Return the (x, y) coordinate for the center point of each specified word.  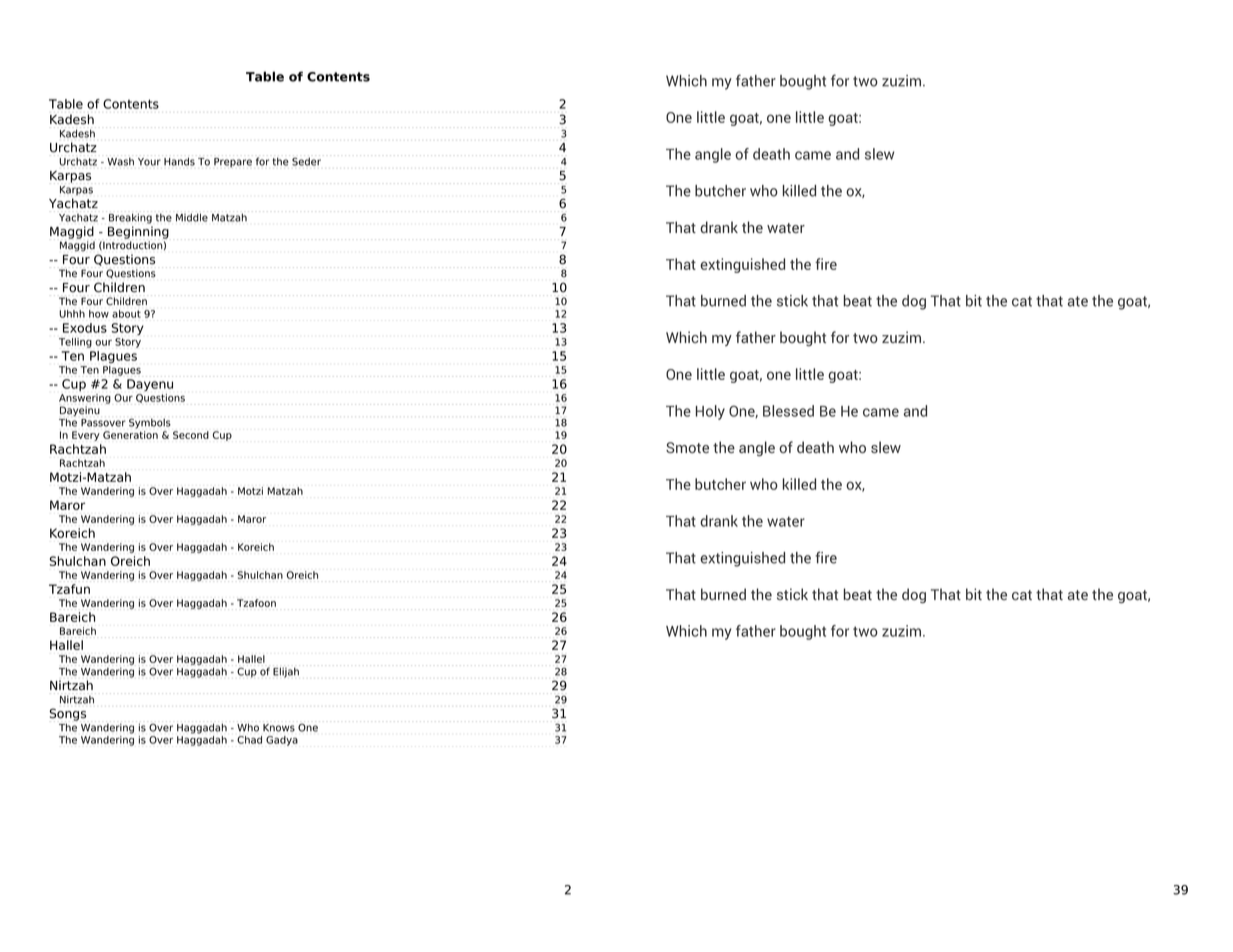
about (126, 314)
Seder (306, 161)
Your (149, 162)
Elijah (286, 672)
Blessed (788, 411)
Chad (249, 740)
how (99, 314)
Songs (67, 714)
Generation (130, 435)
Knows (279, 728)
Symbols (150, 423)
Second (191, 435)
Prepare (233, 163)
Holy (710, 412)
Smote (687, 447)
